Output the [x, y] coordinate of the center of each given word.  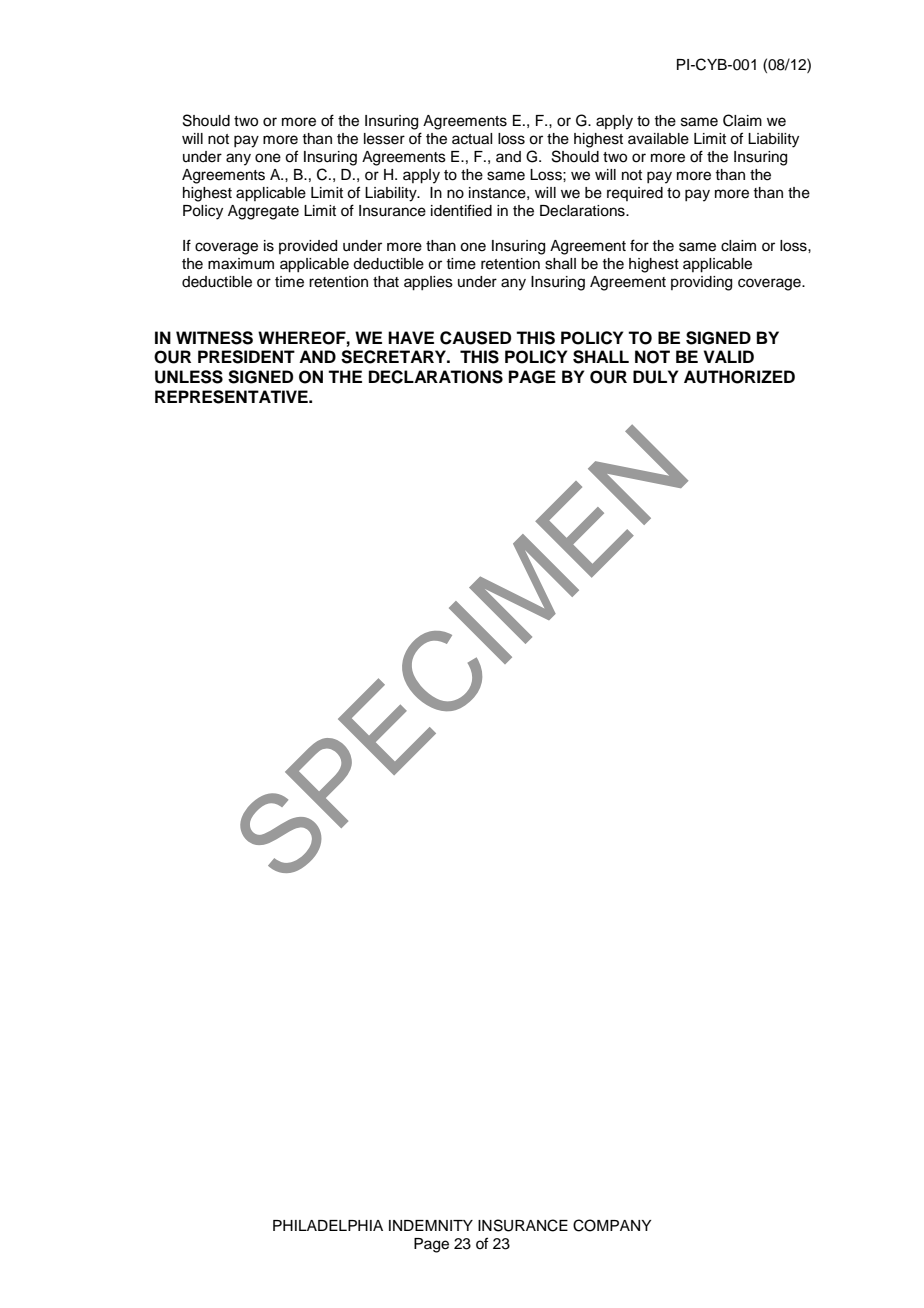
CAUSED [475, 338]
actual [472, 139]
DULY [655, 377]
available [658, 139]
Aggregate [263, 212]
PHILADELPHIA [328, 1225]
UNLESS [189, 377]
